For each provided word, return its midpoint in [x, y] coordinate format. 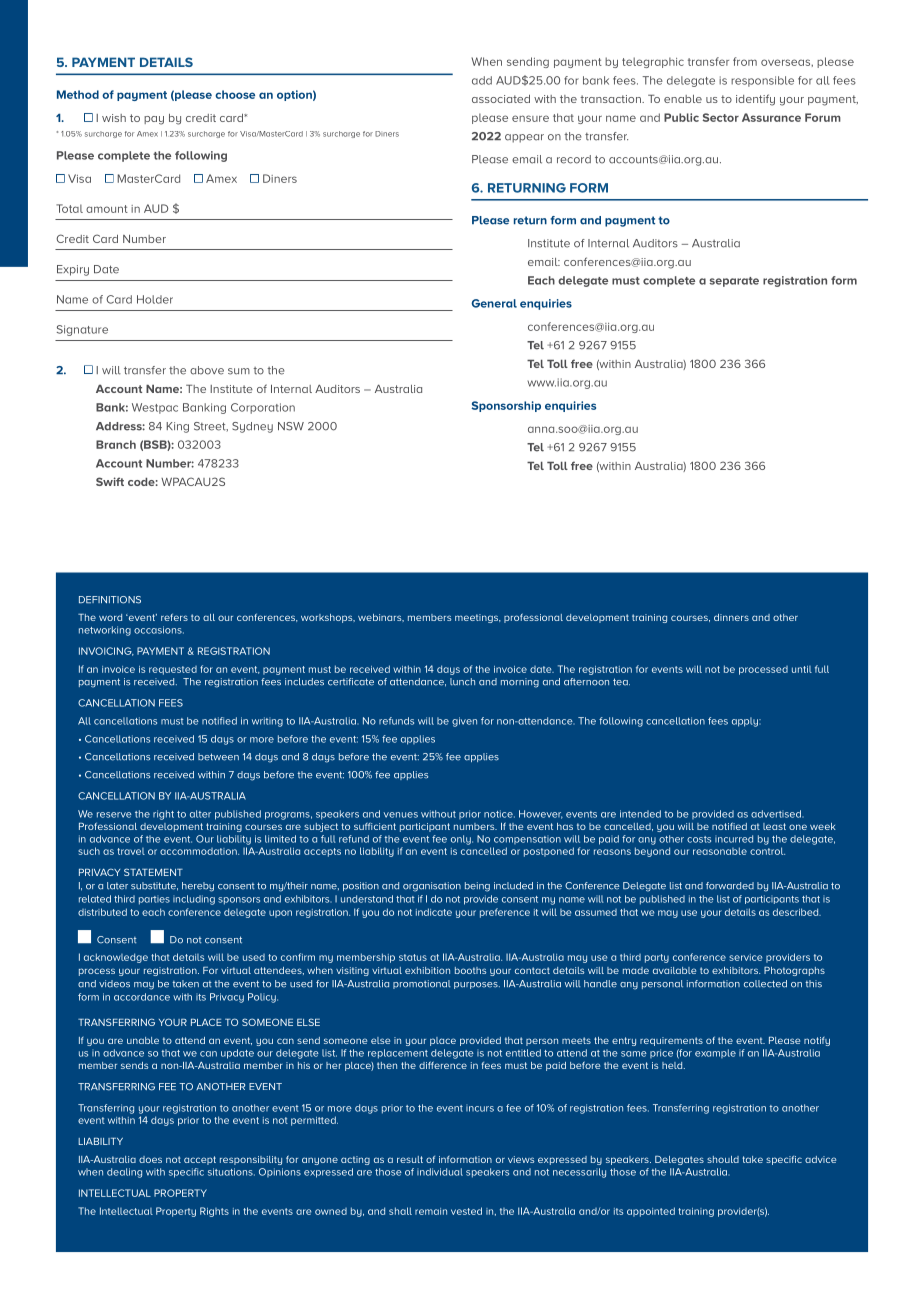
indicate [434, 912]
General [494, 303]
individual [440, 1172]
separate [734, 282]
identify [755, 100]
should [723, 1159]
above [207, 370]
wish [114, 118]
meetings [477, 618]
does [150, 1159]
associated [501, 99]
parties [154, 900]
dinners [731, 617]
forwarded [730, 886]
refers [174, 617]
